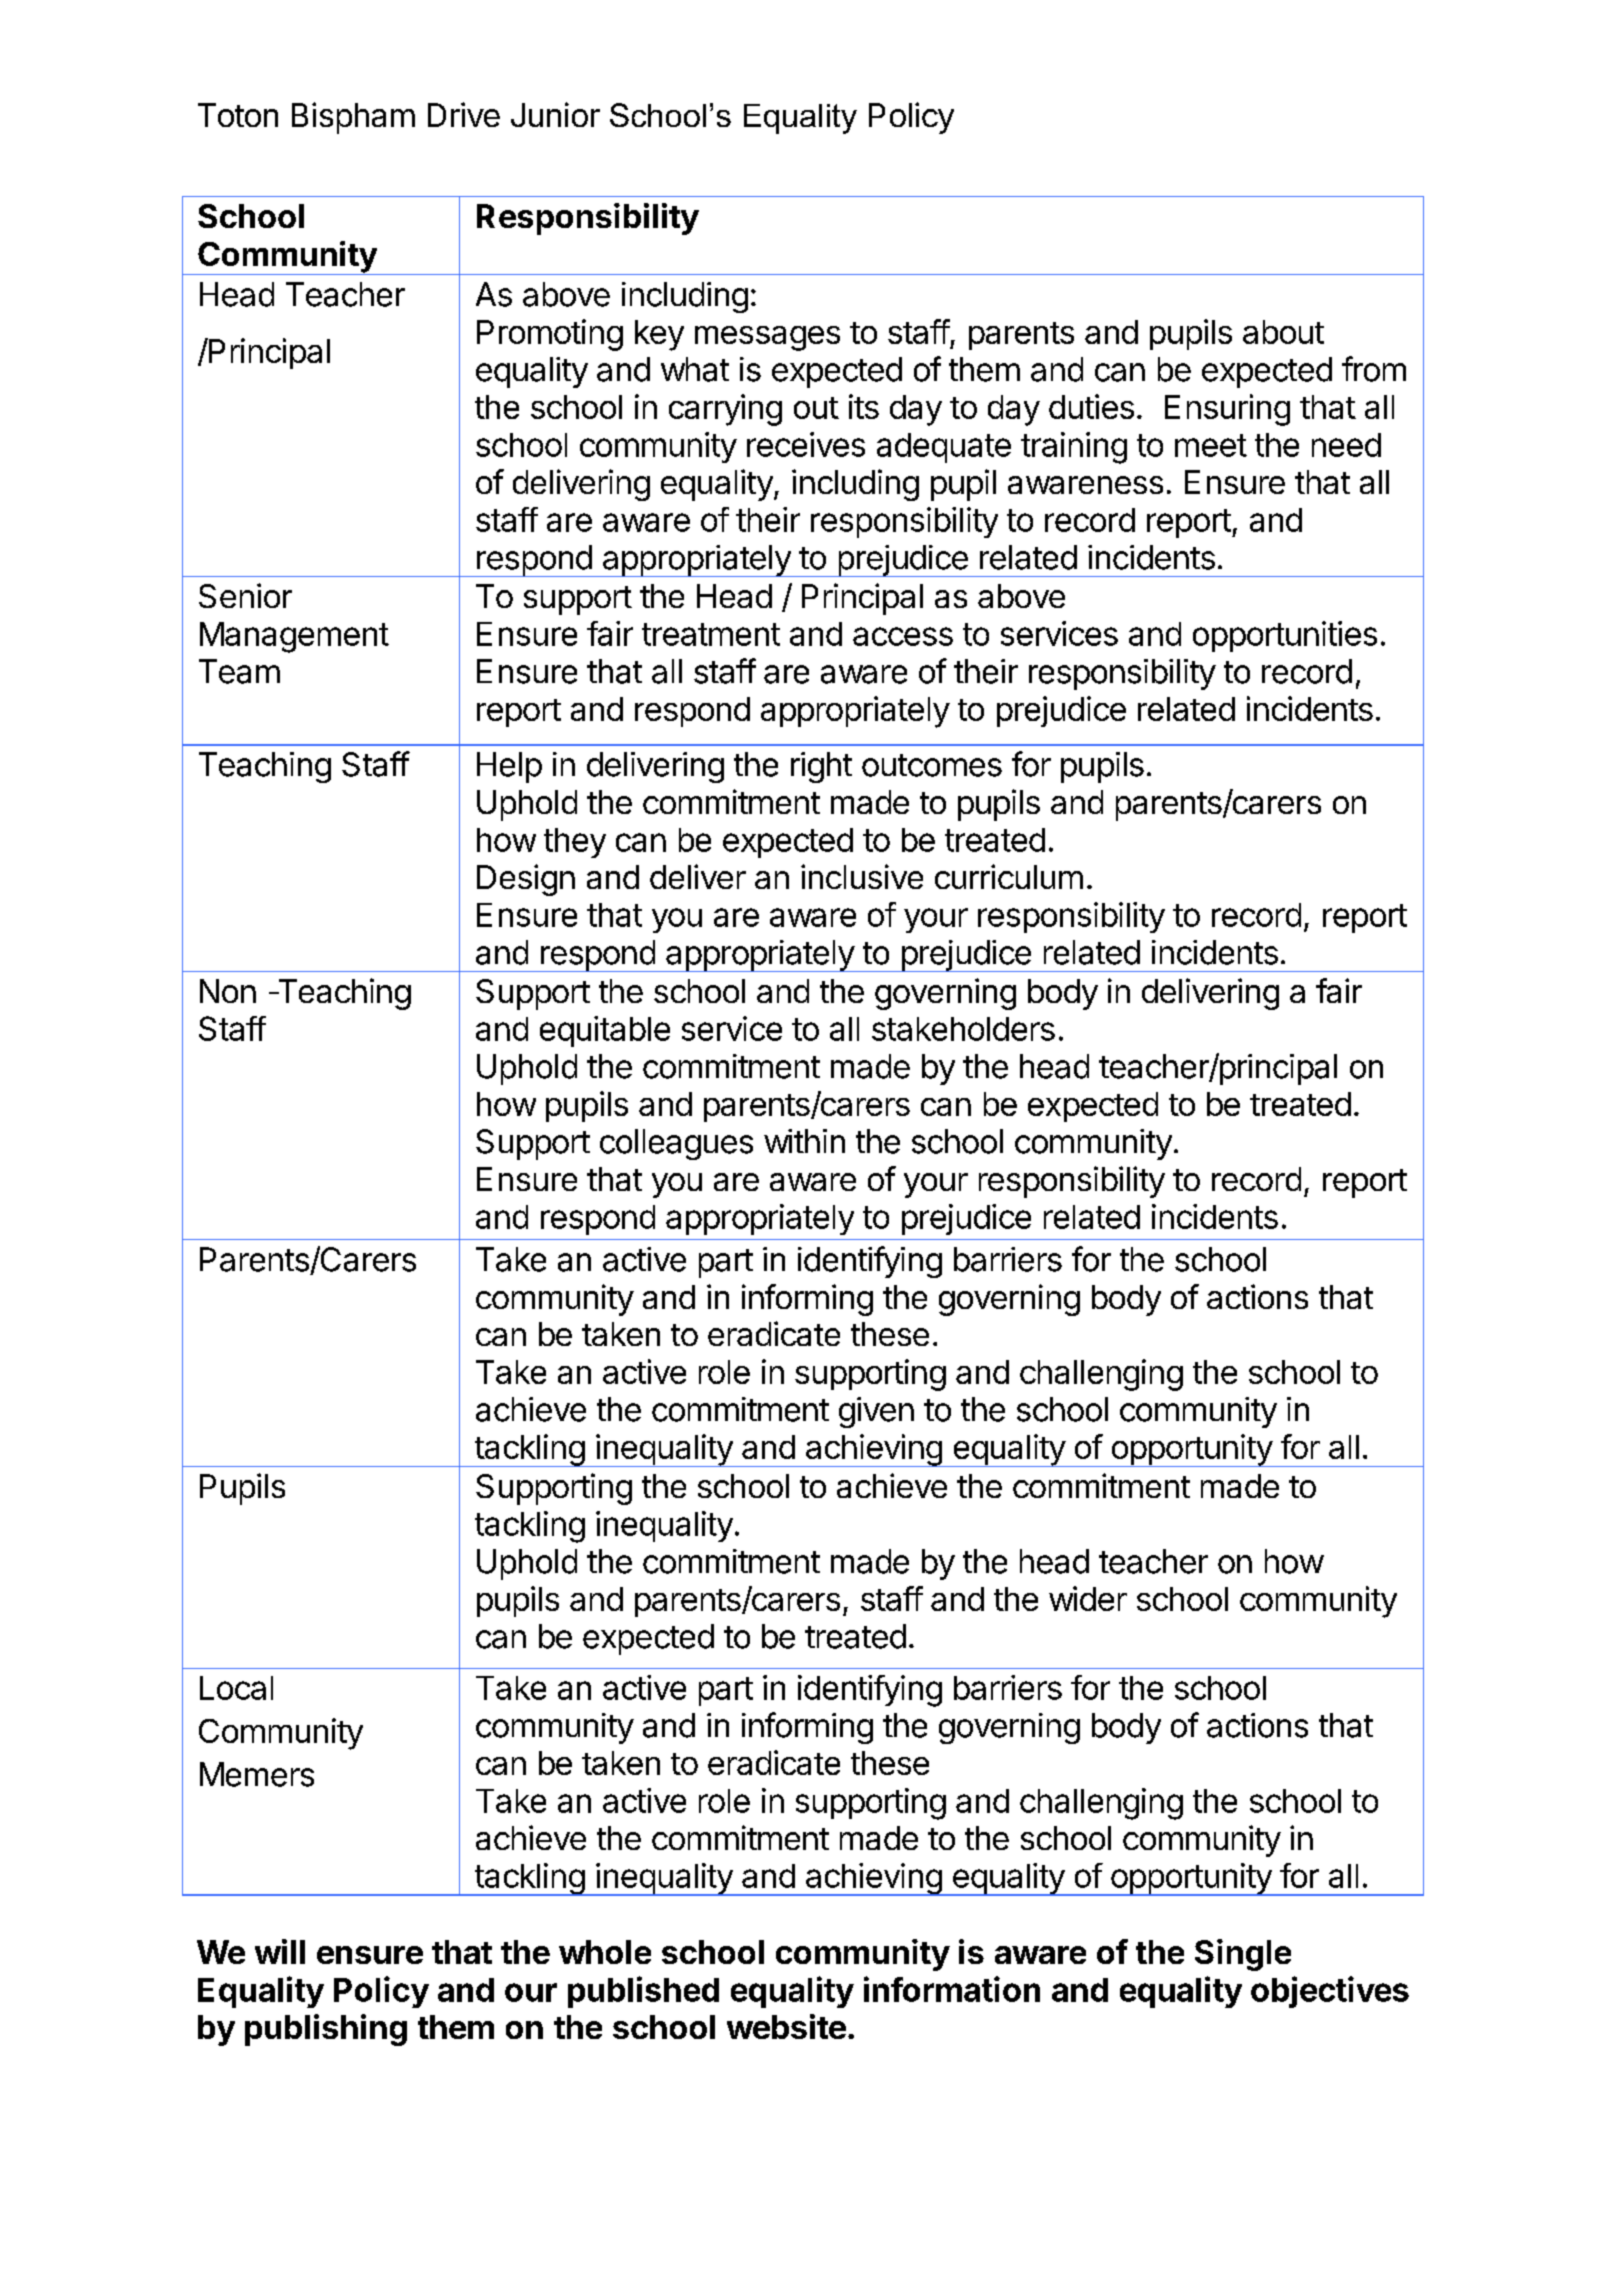 The image size is (1620, 2292). I want to click on Non, so click(228, 991).
